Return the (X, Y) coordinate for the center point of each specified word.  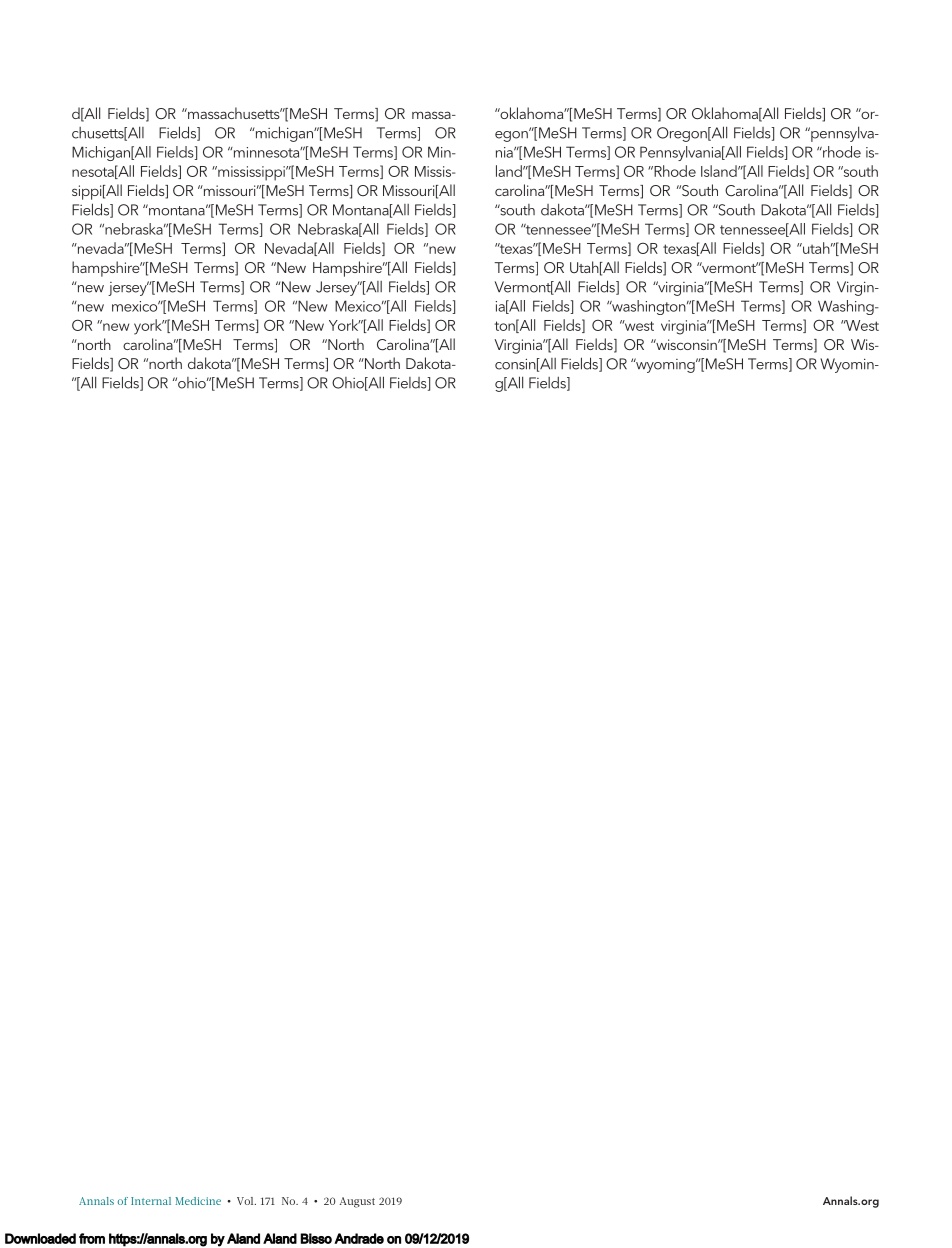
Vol (246, 1201)
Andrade (359, 1238)
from (92, 1238)
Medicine (198, 1201)
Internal (151, 1201)
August (357, 1202)
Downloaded (40, 1238)
